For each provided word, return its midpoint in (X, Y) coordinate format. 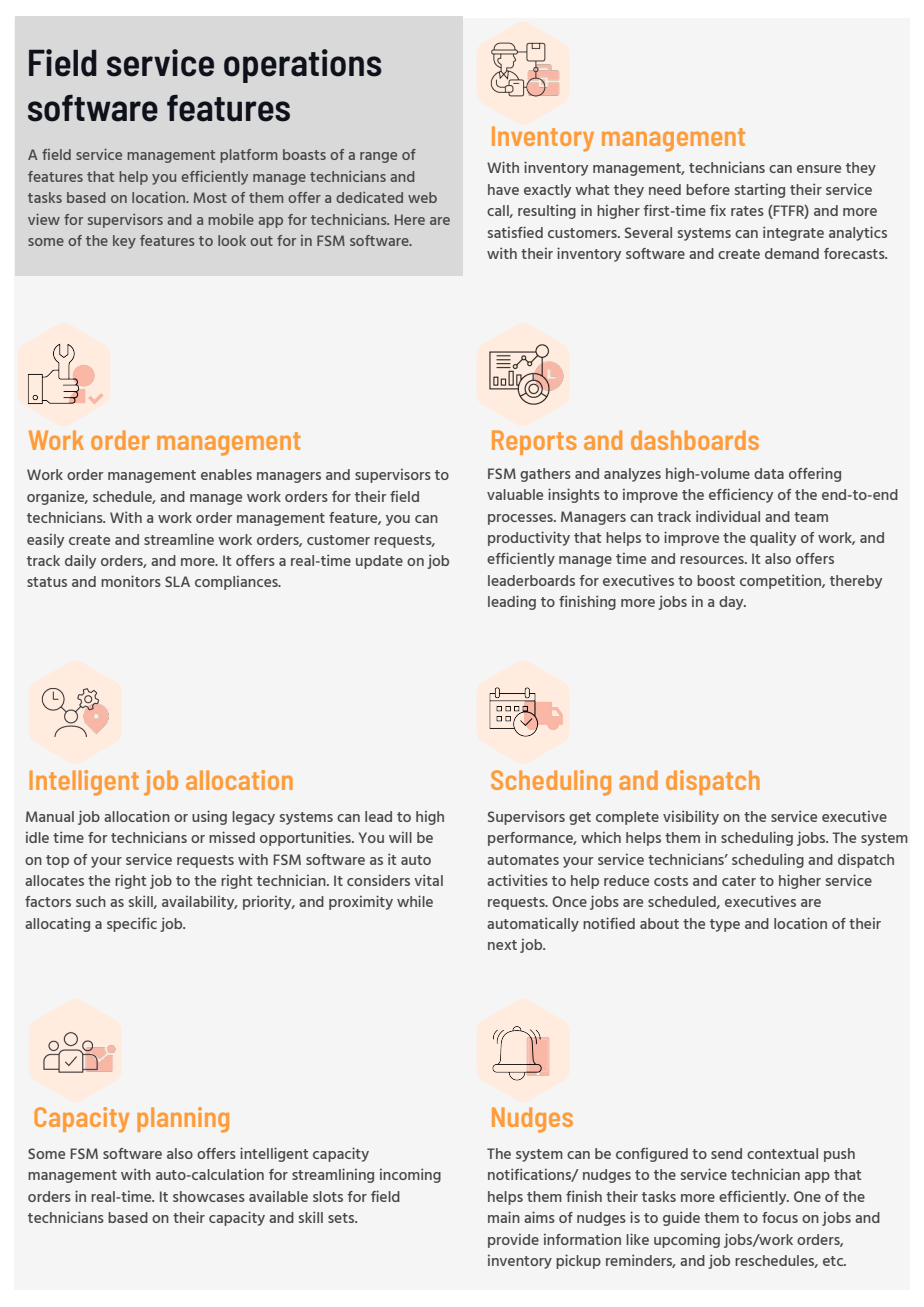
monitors (131, 581)
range (378, 157)
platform (248, 156)
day (732, 603)
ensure (819, 169)
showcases (209, 1196)
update (379, 562)
